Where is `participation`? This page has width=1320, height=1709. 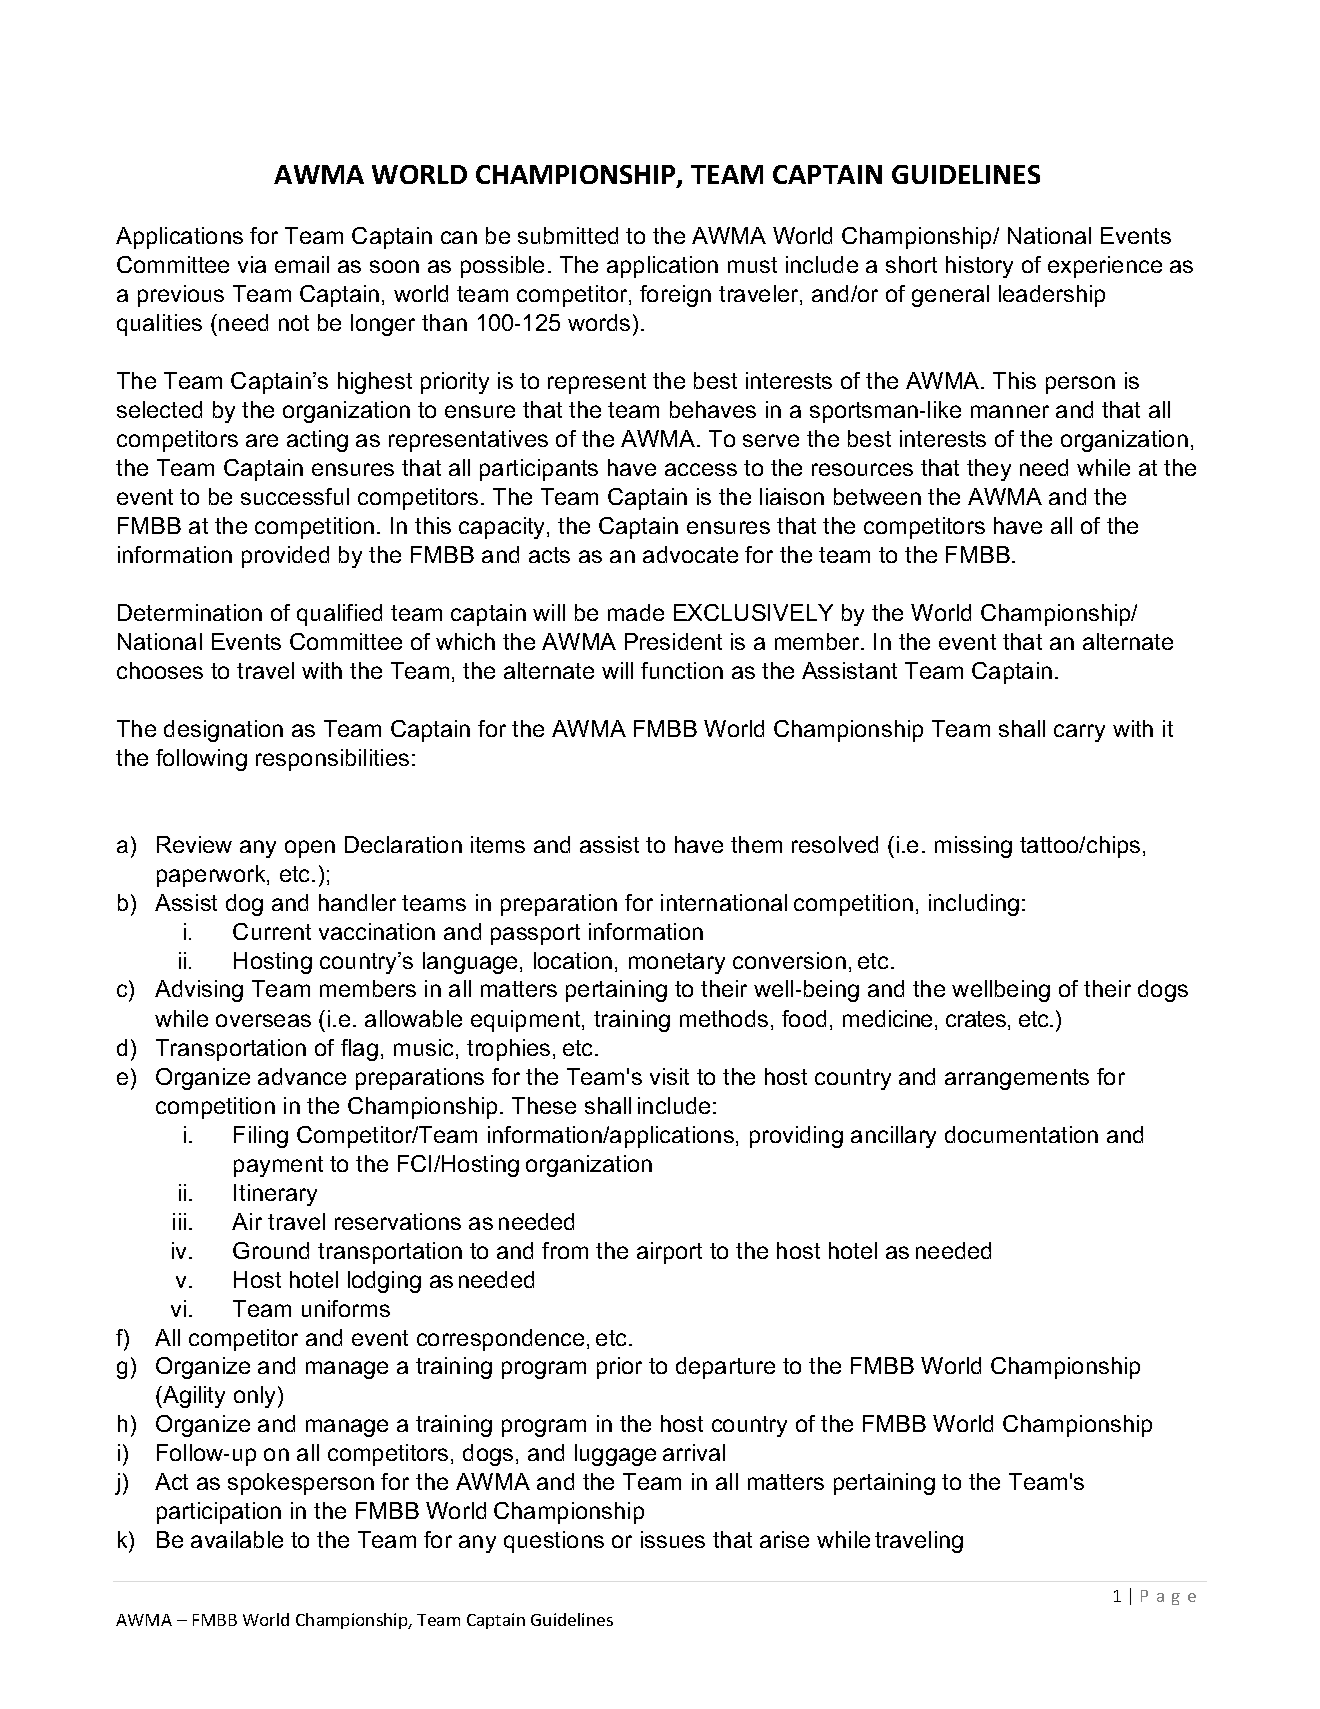 participation is located at coordinates (219, 1513).
